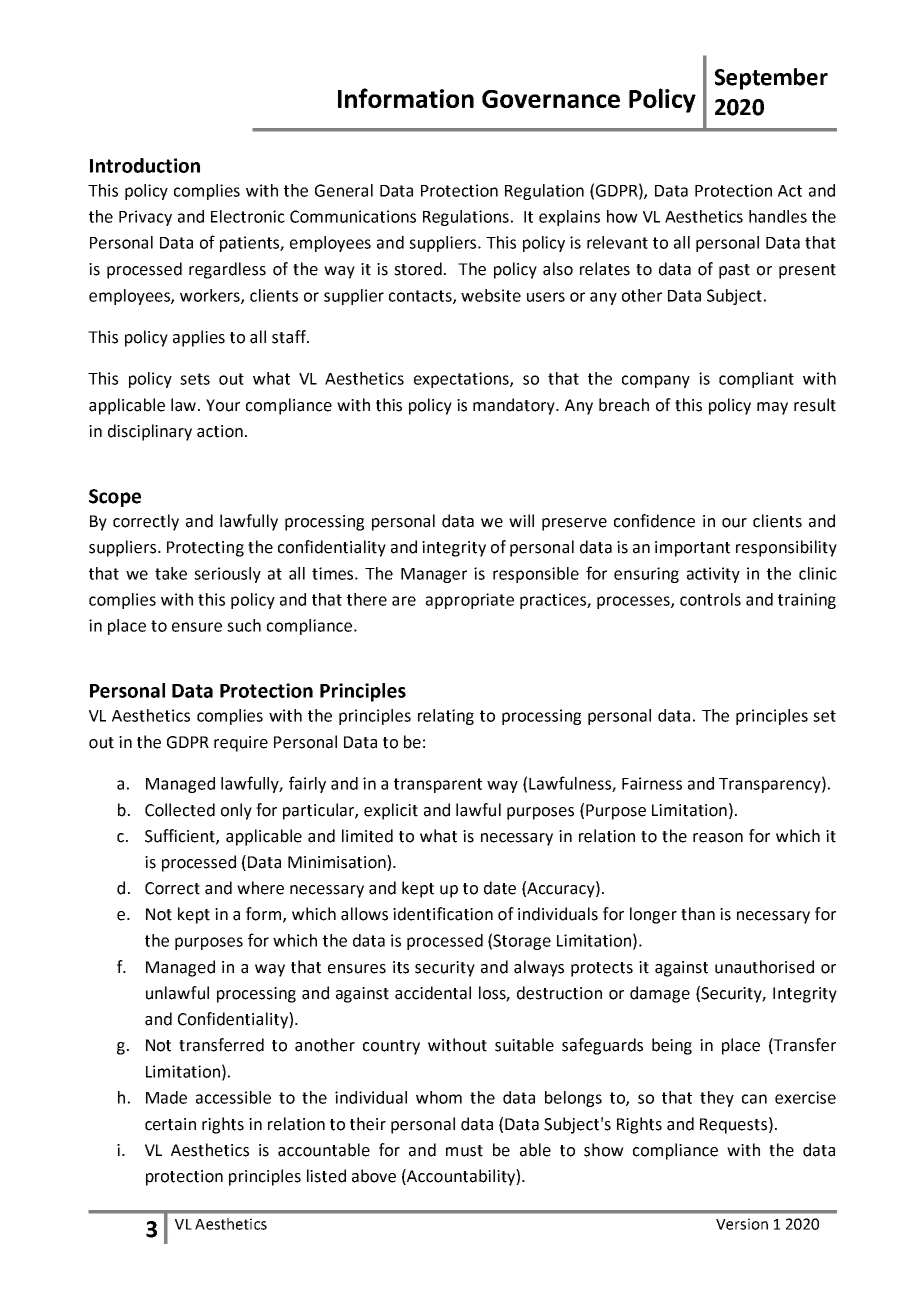 Image resolution: width=924 pixels, height=1308 pixels. What do you see at coordinates (551, 99) in the document?
I see `Governance` at bounding box center [551, 99].
